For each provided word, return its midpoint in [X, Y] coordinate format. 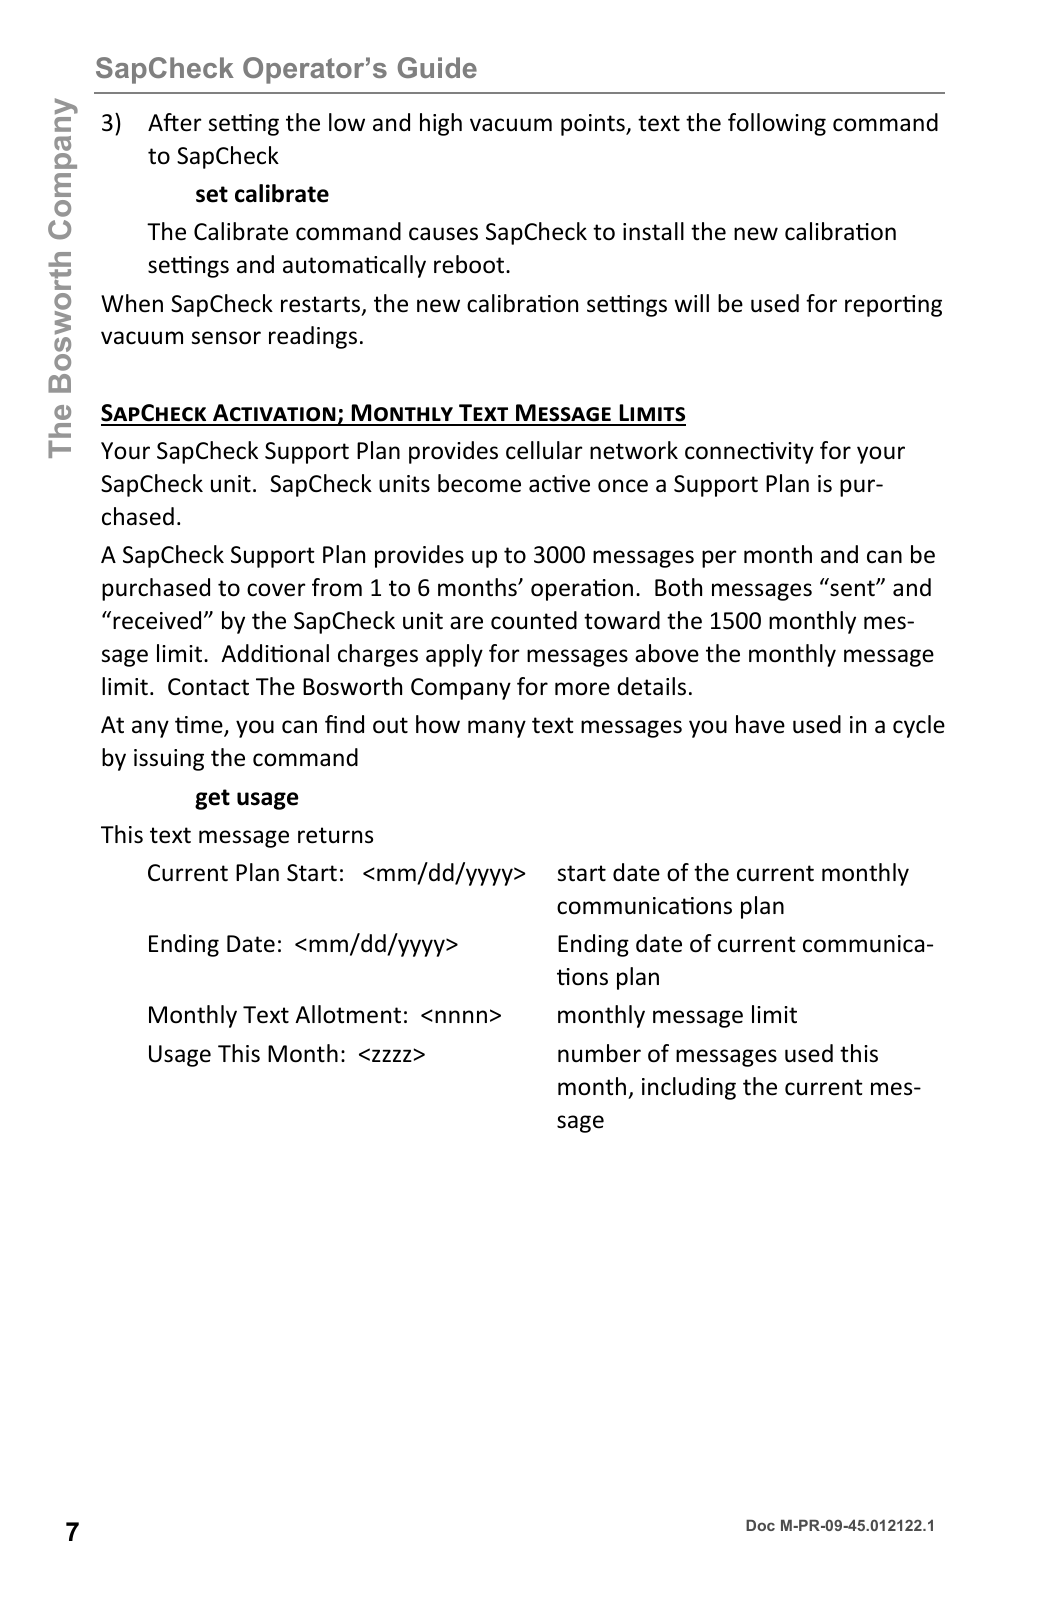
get [212, 799]
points [594, 125]
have [760, 724]
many [497, 729]
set [212, 194]
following [777, 124]
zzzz [393, 1055]
